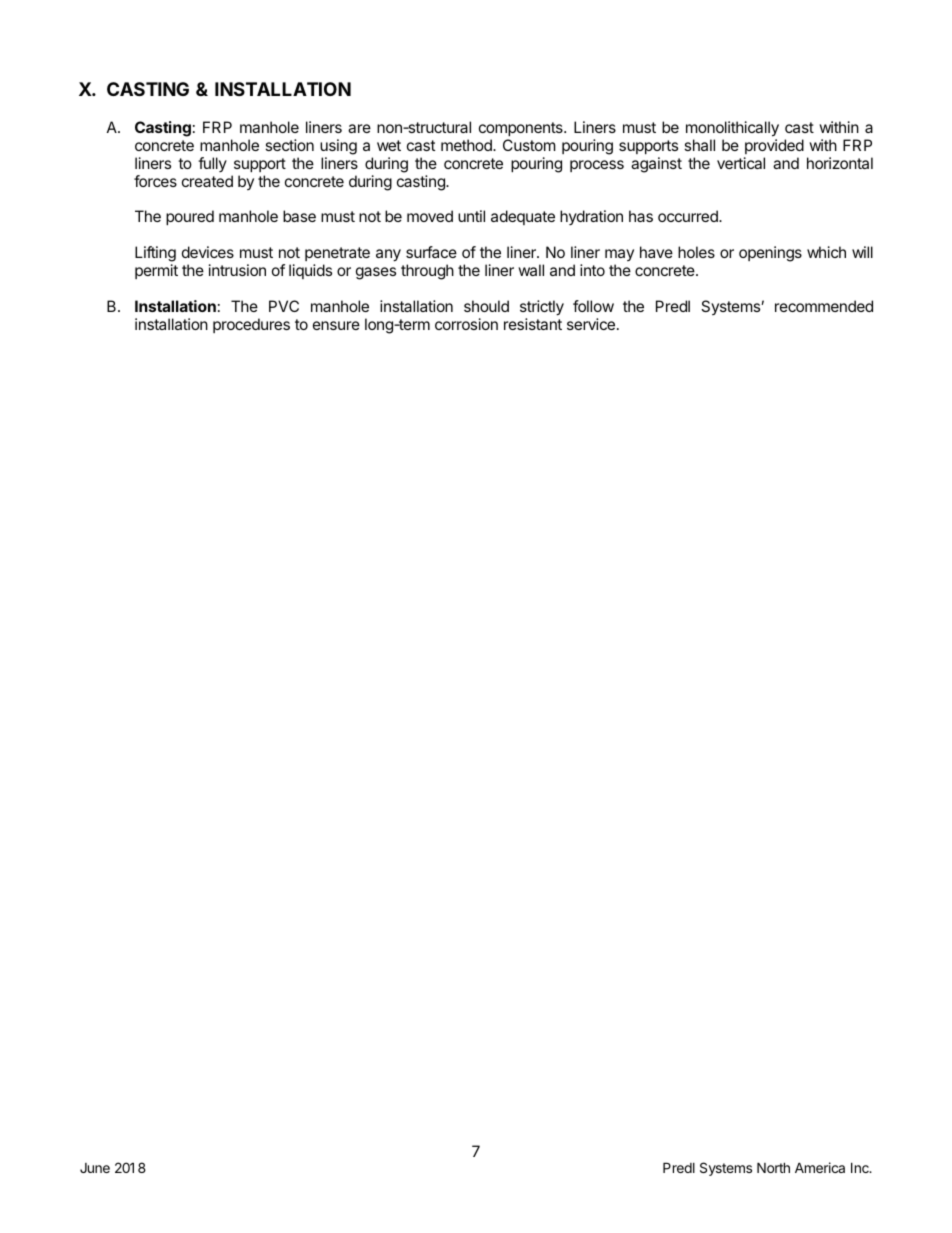 This page has height=1233, width=952. What do you see at coordinates (466, 324) in the page?
I see `corrosion` at bounding box center [466, 324].
